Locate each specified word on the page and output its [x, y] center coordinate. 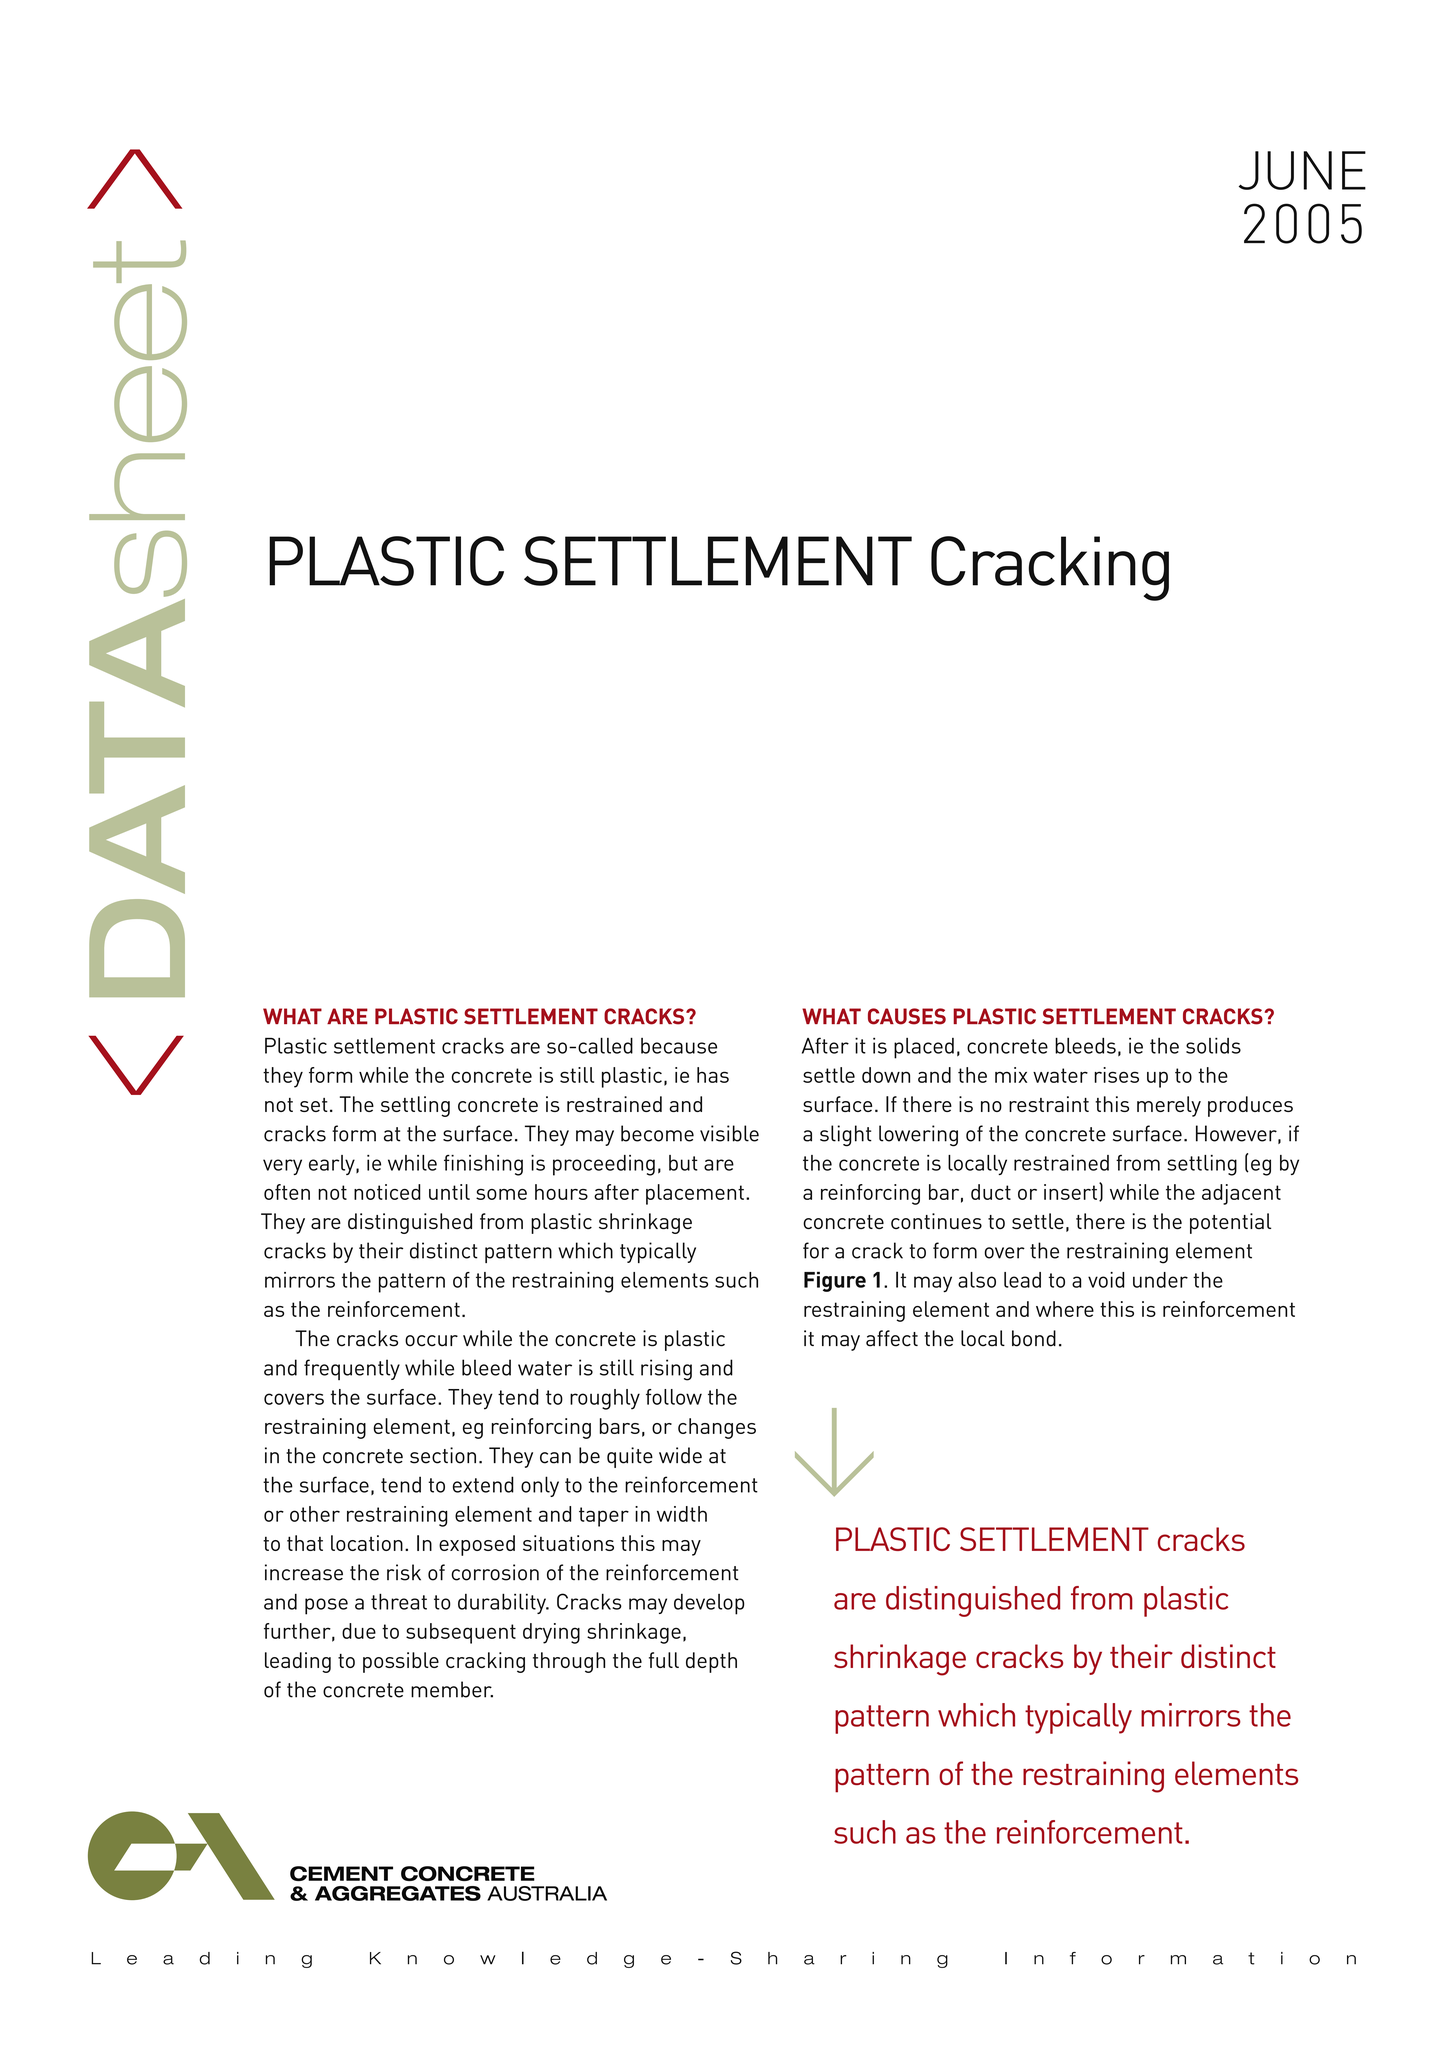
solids [1213, 1045]
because [679, 1046]
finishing [483, 1165]
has [713, 1075]
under [1160, 1280]
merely [1169, 1106]
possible [401, 1662]
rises [1116, 1075]
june [1302, 170]
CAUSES [907, 1016]
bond [1034, 1338]
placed [924, 1048]
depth [711, 1662]
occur [431, 1341]
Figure [835, 1282]
